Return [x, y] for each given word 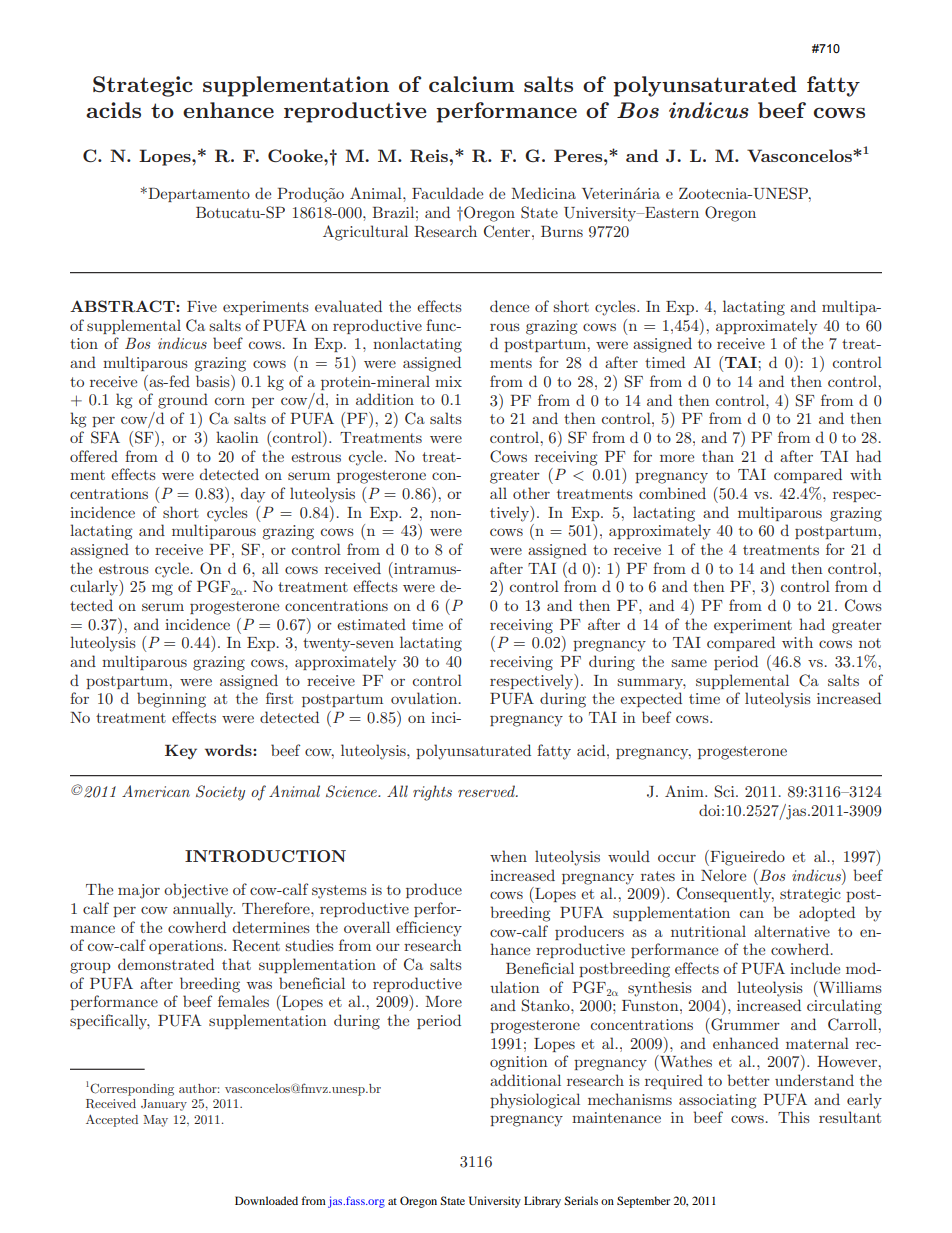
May [155, 1121]
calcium [471, 84]
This [794, 1117]
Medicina [543, 193]
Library [542, 1202]
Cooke [296, 155]
